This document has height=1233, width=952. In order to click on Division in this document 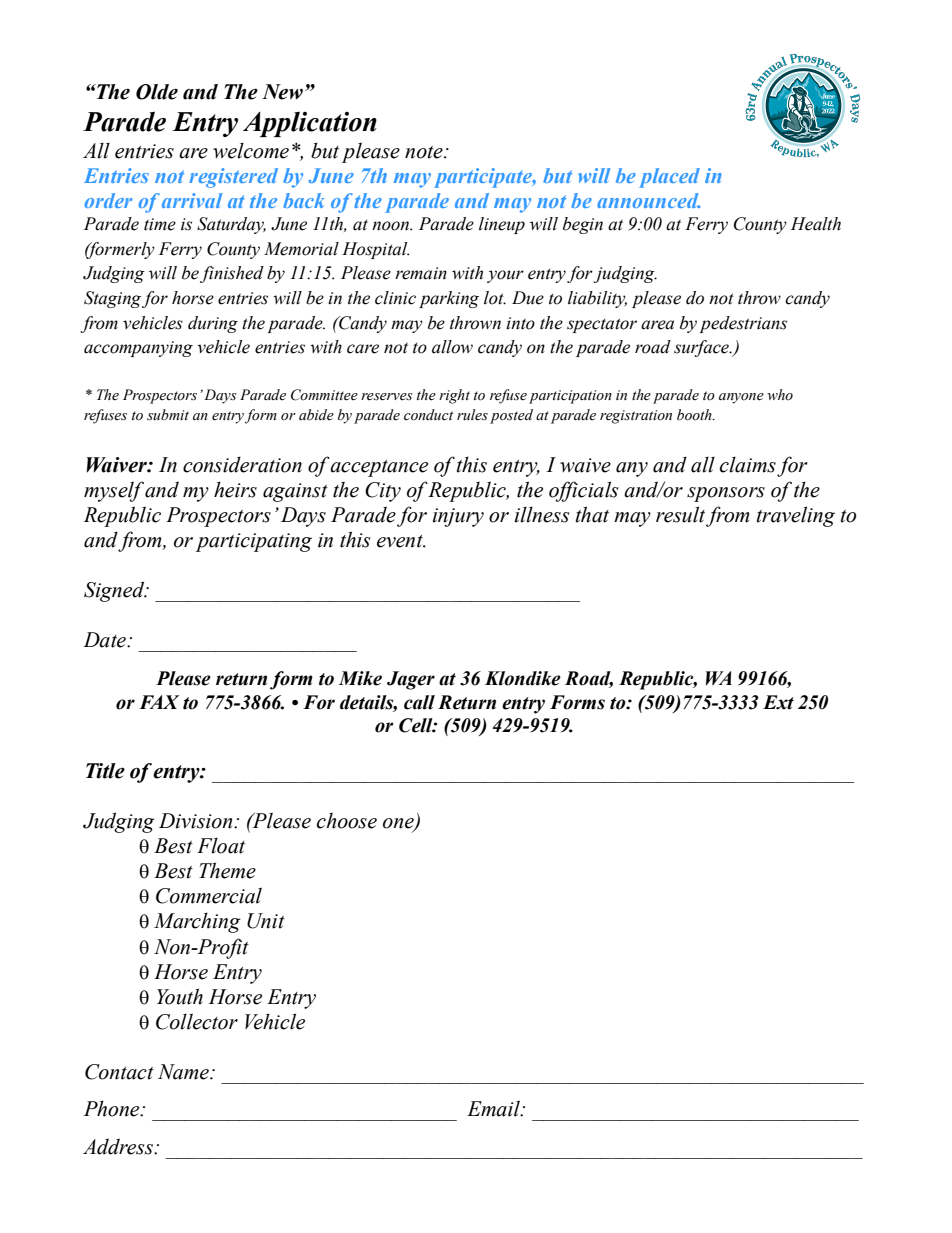, I will do `click(197, 821)`.
